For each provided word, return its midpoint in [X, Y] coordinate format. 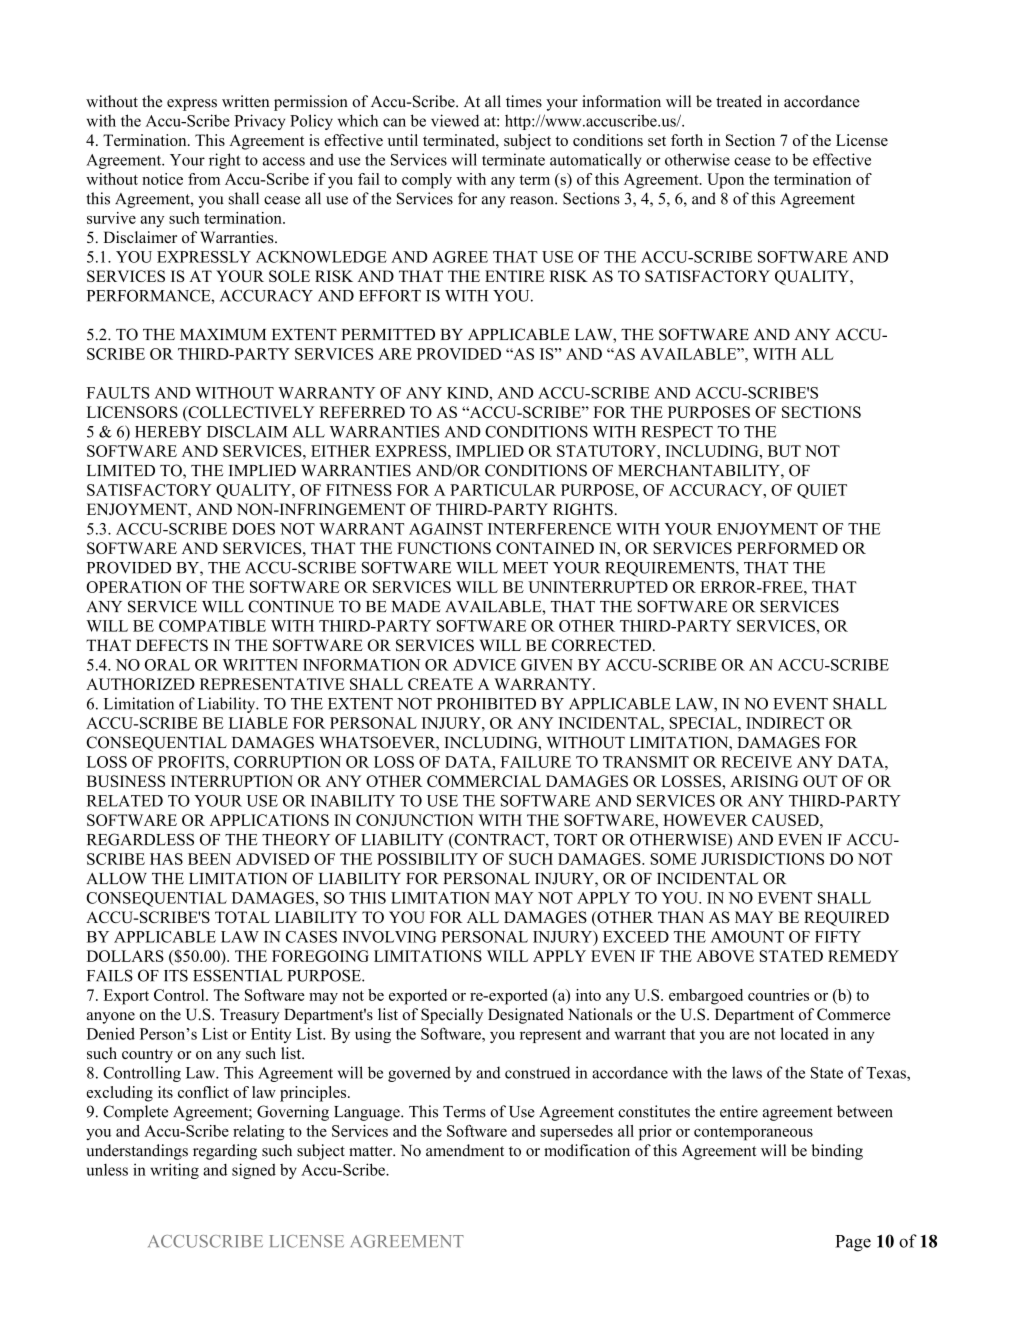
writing [174, 1171]
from [204, 179]
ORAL [167, 665]
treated [739, 101]
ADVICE [484, 665]
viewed [455, 120]
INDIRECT [785, 723]
